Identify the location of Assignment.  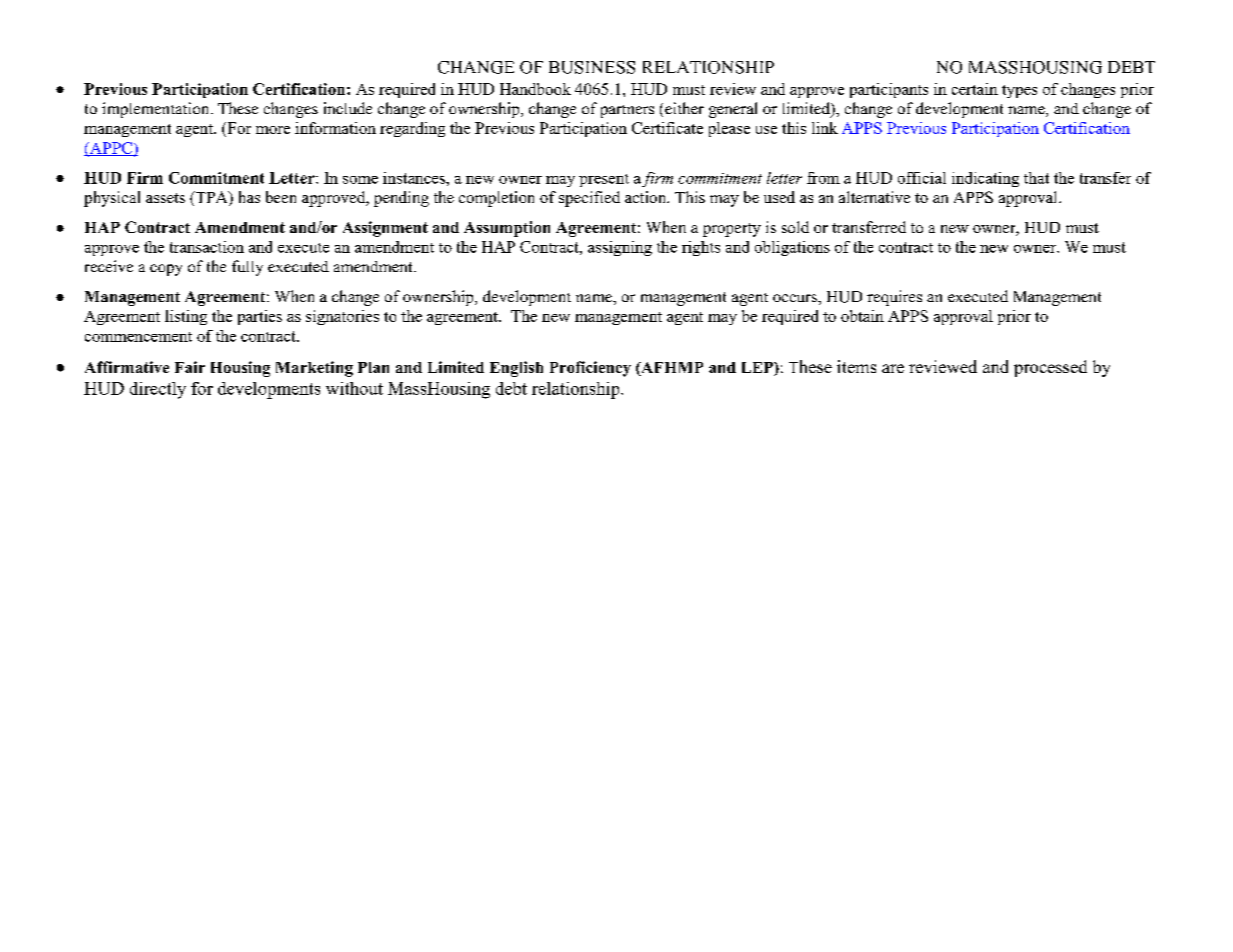
(385, 229).
